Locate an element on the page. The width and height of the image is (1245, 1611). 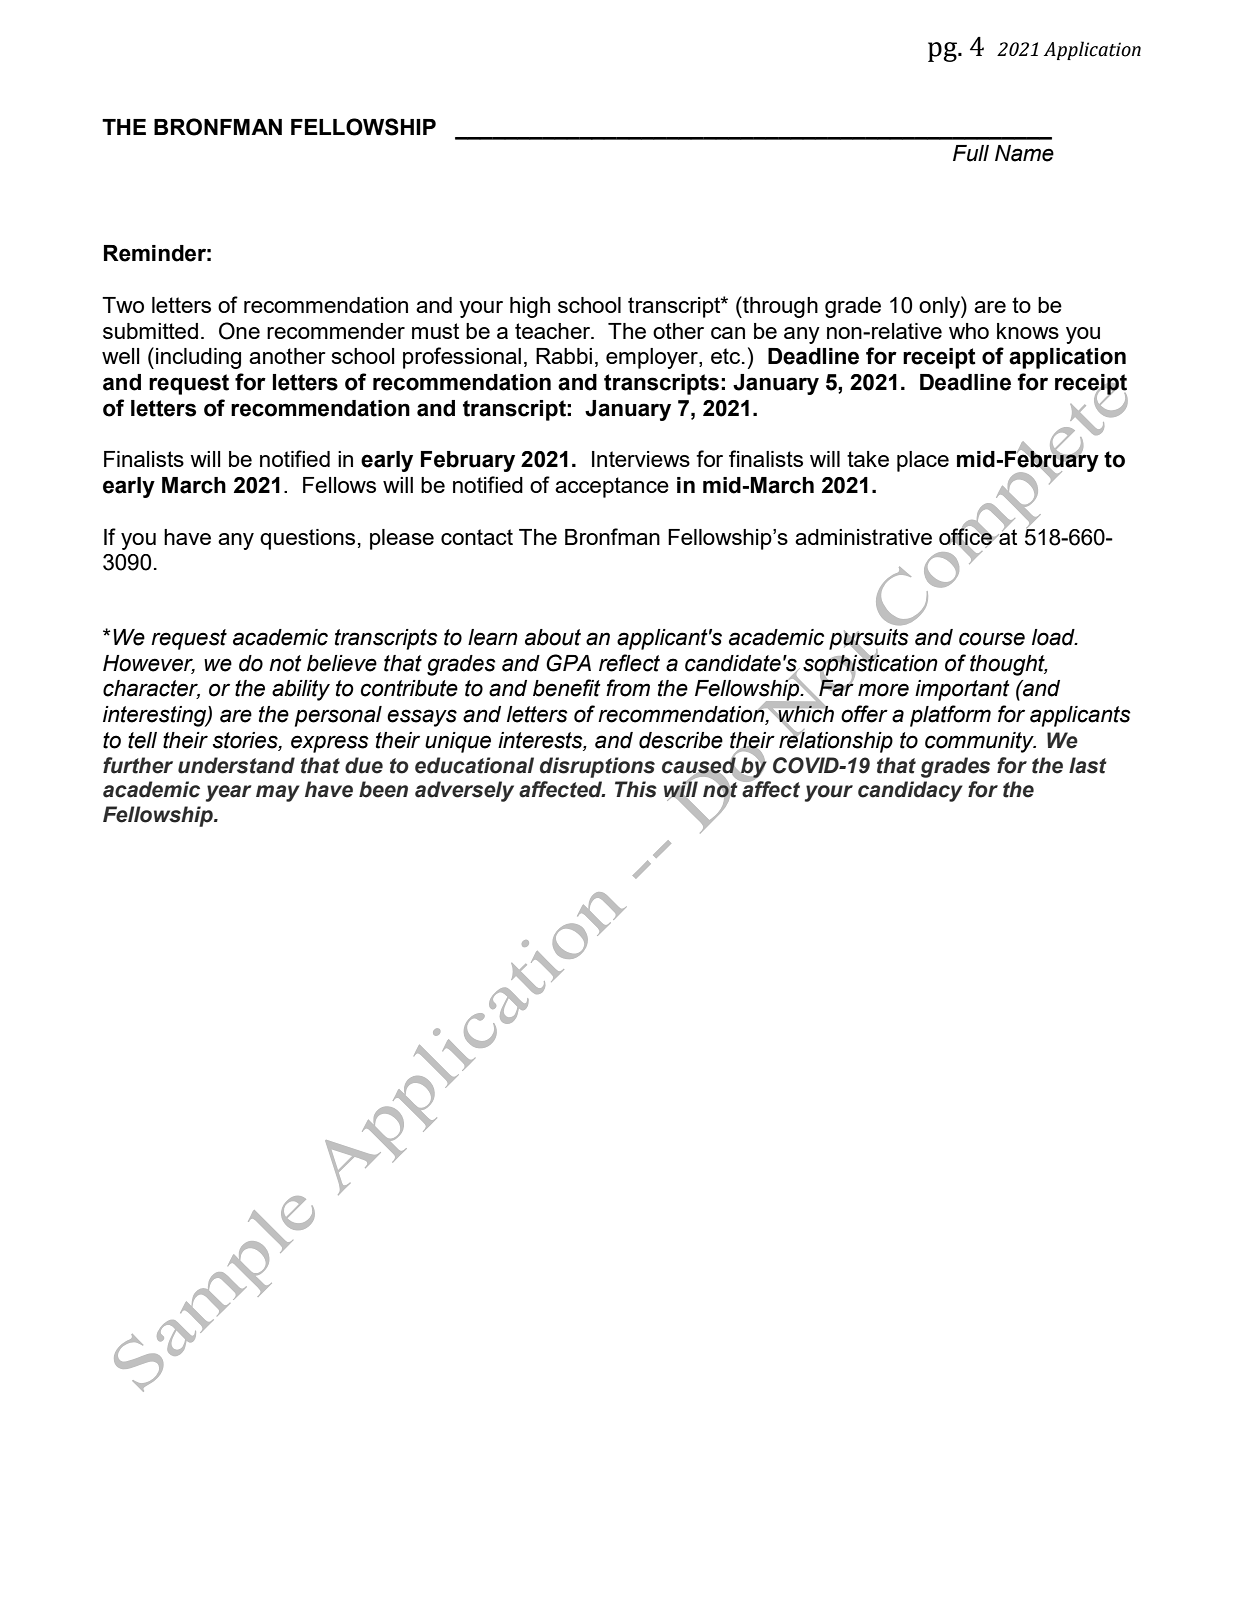
Two is located at coordinates (123, 305).
